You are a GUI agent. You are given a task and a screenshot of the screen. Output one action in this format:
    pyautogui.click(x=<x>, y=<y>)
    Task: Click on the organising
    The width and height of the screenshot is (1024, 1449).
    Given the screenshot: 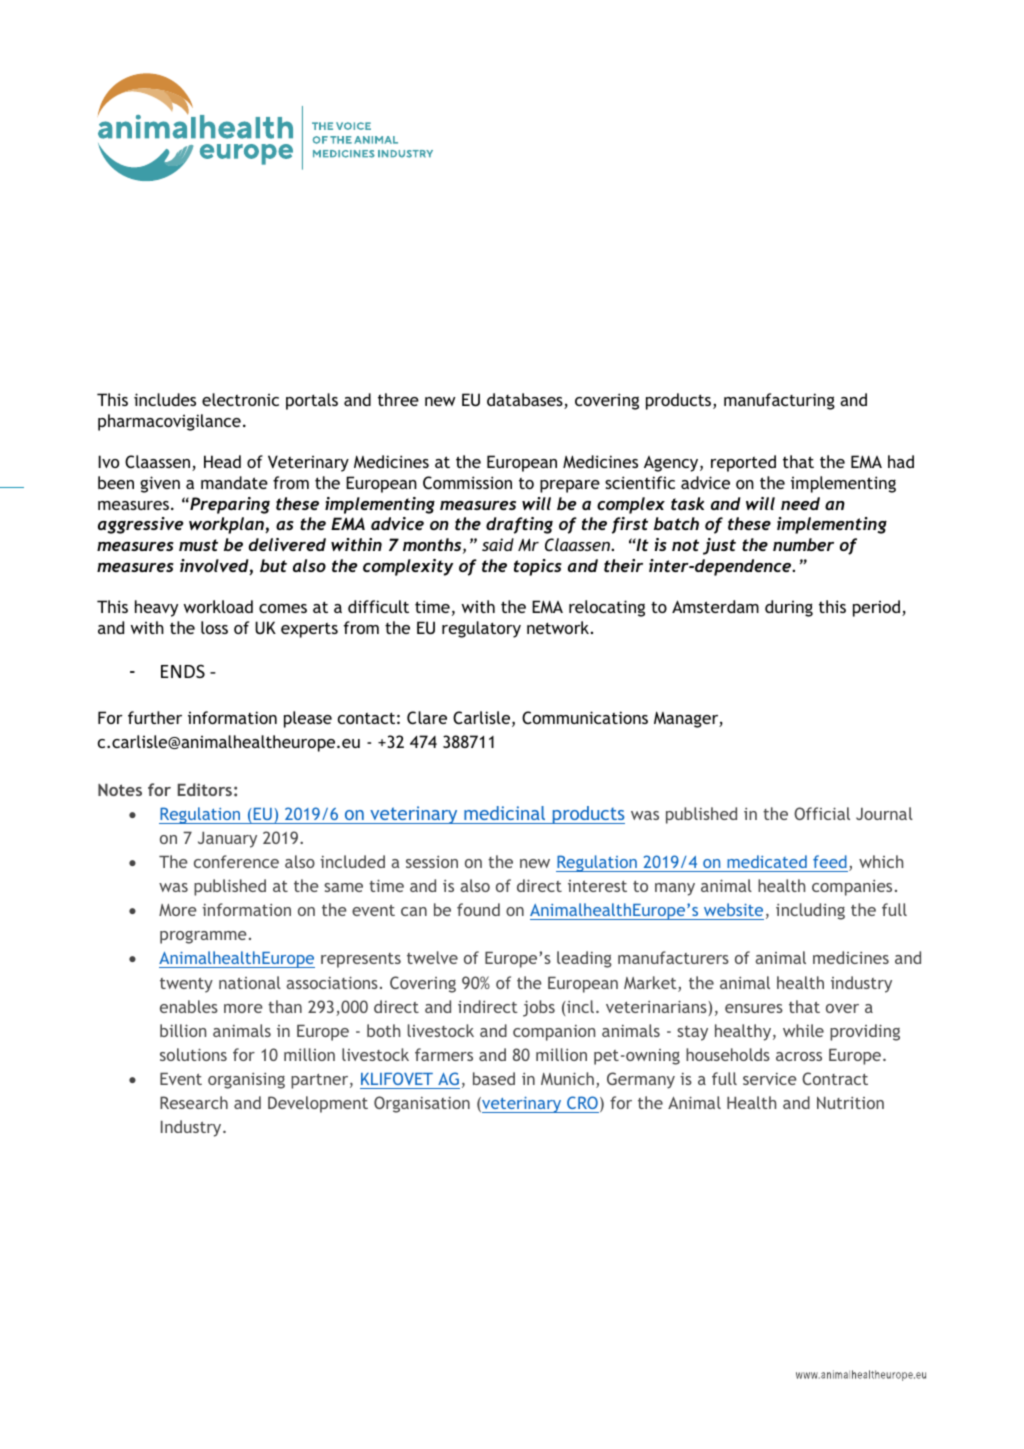 What is the action you would take?
    pyautogui.click(x=246, y=1081)
